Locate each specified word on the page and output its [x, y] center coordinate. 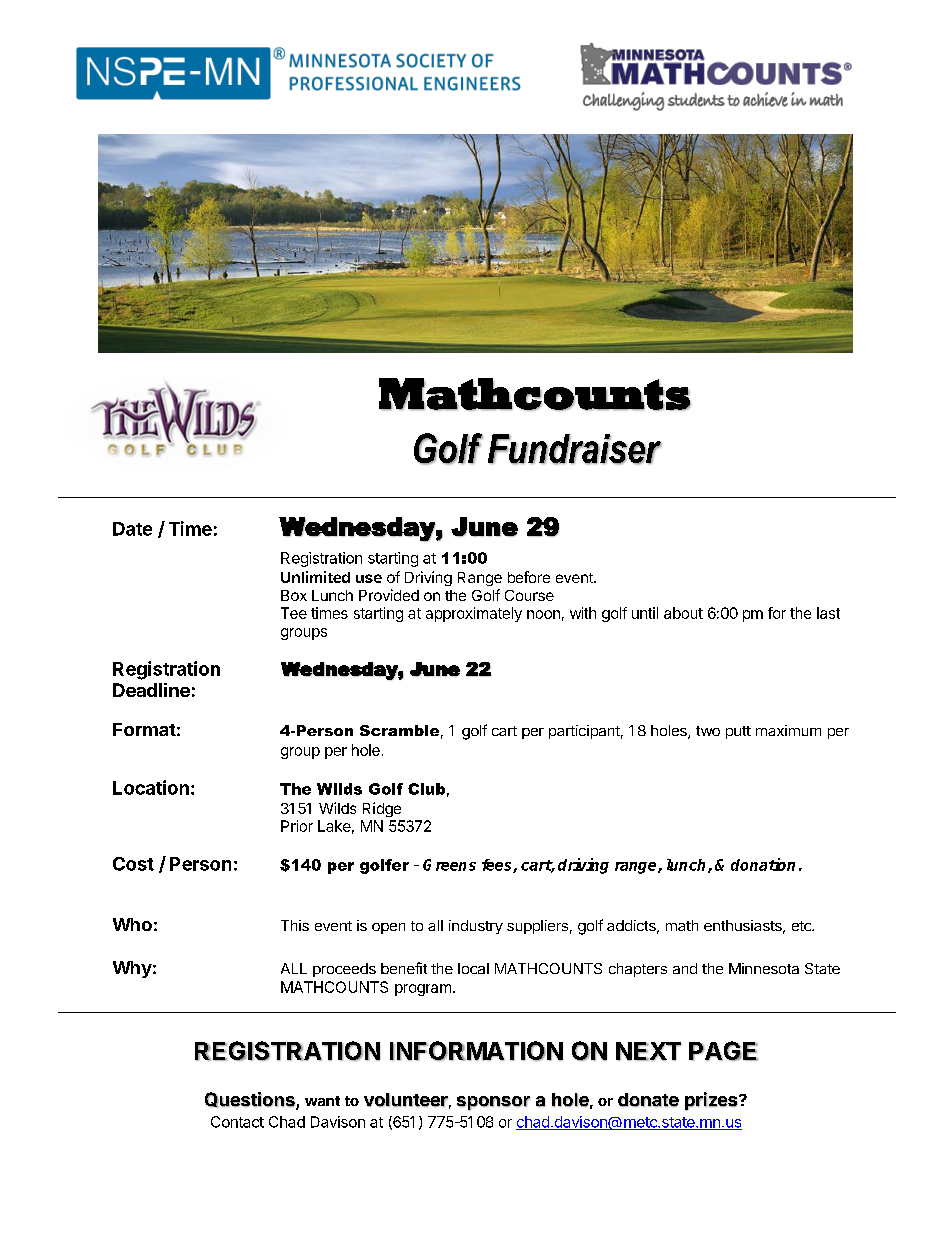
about [683, 613]
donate [648, 1100]
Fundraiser [575, 449]
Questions [251, 1101]
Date [132, 529]
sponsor [493, 1103]
